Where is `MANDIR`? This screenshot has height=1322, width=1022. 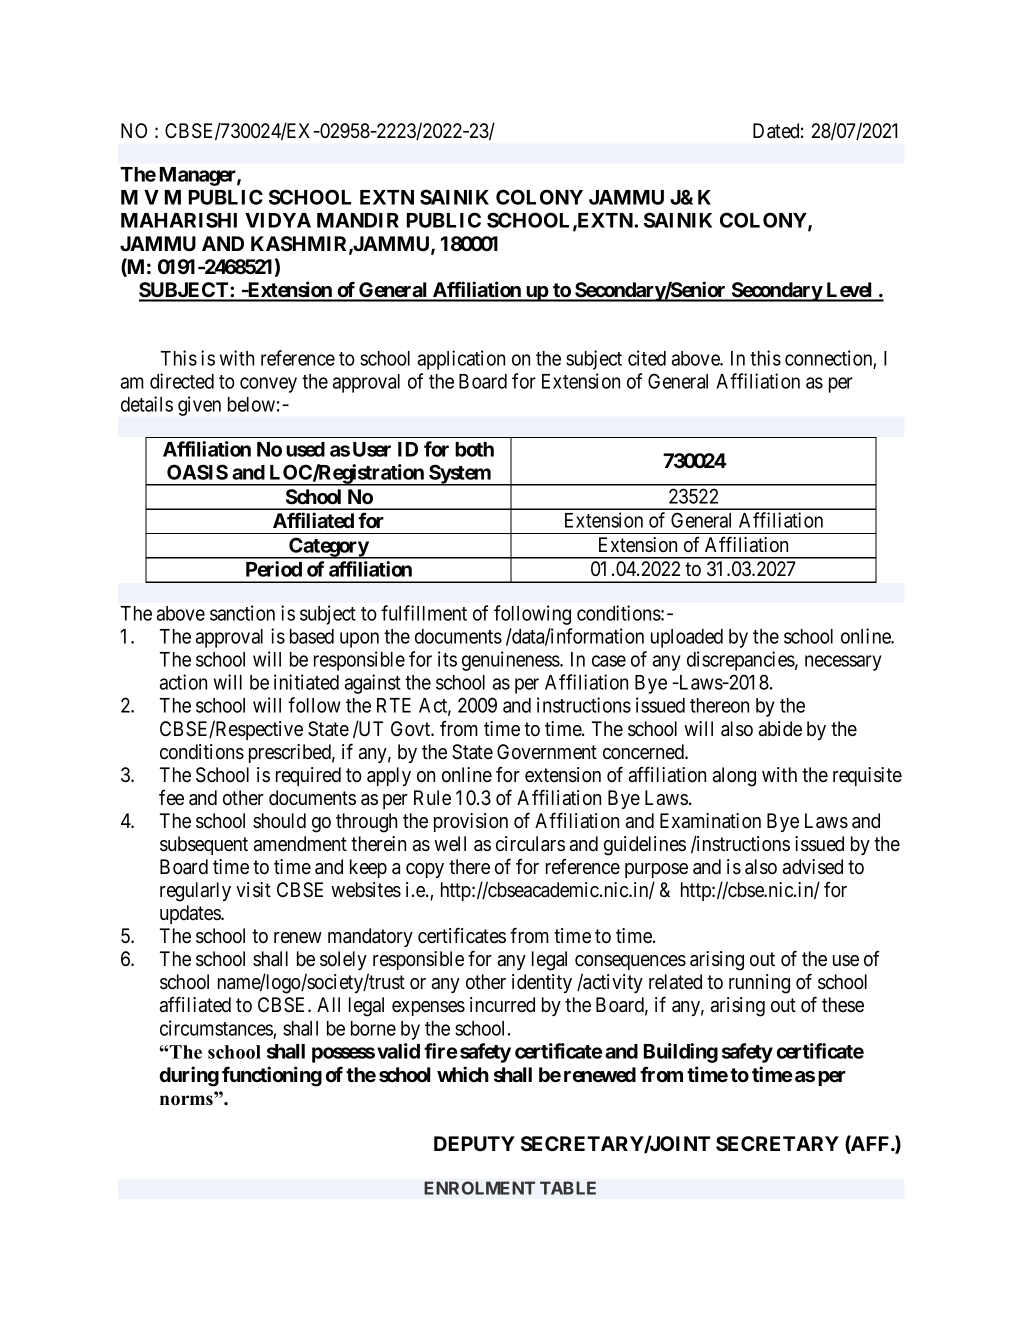 MANDIR is located at coordinates (358, 220).
